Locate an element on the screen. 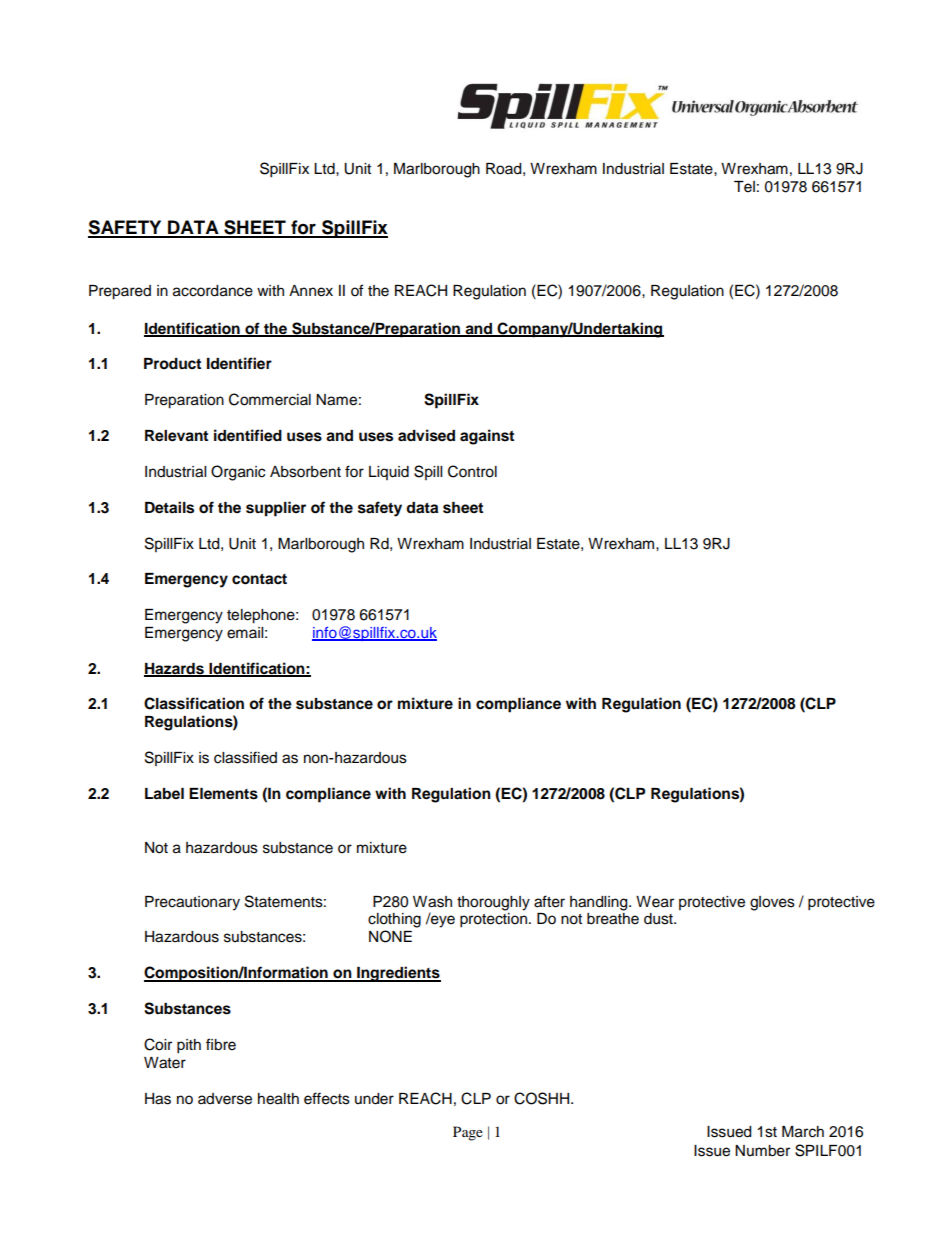 This screenshot has height=1233, width=952. Precautionary is located at coordinates (192, 903).
